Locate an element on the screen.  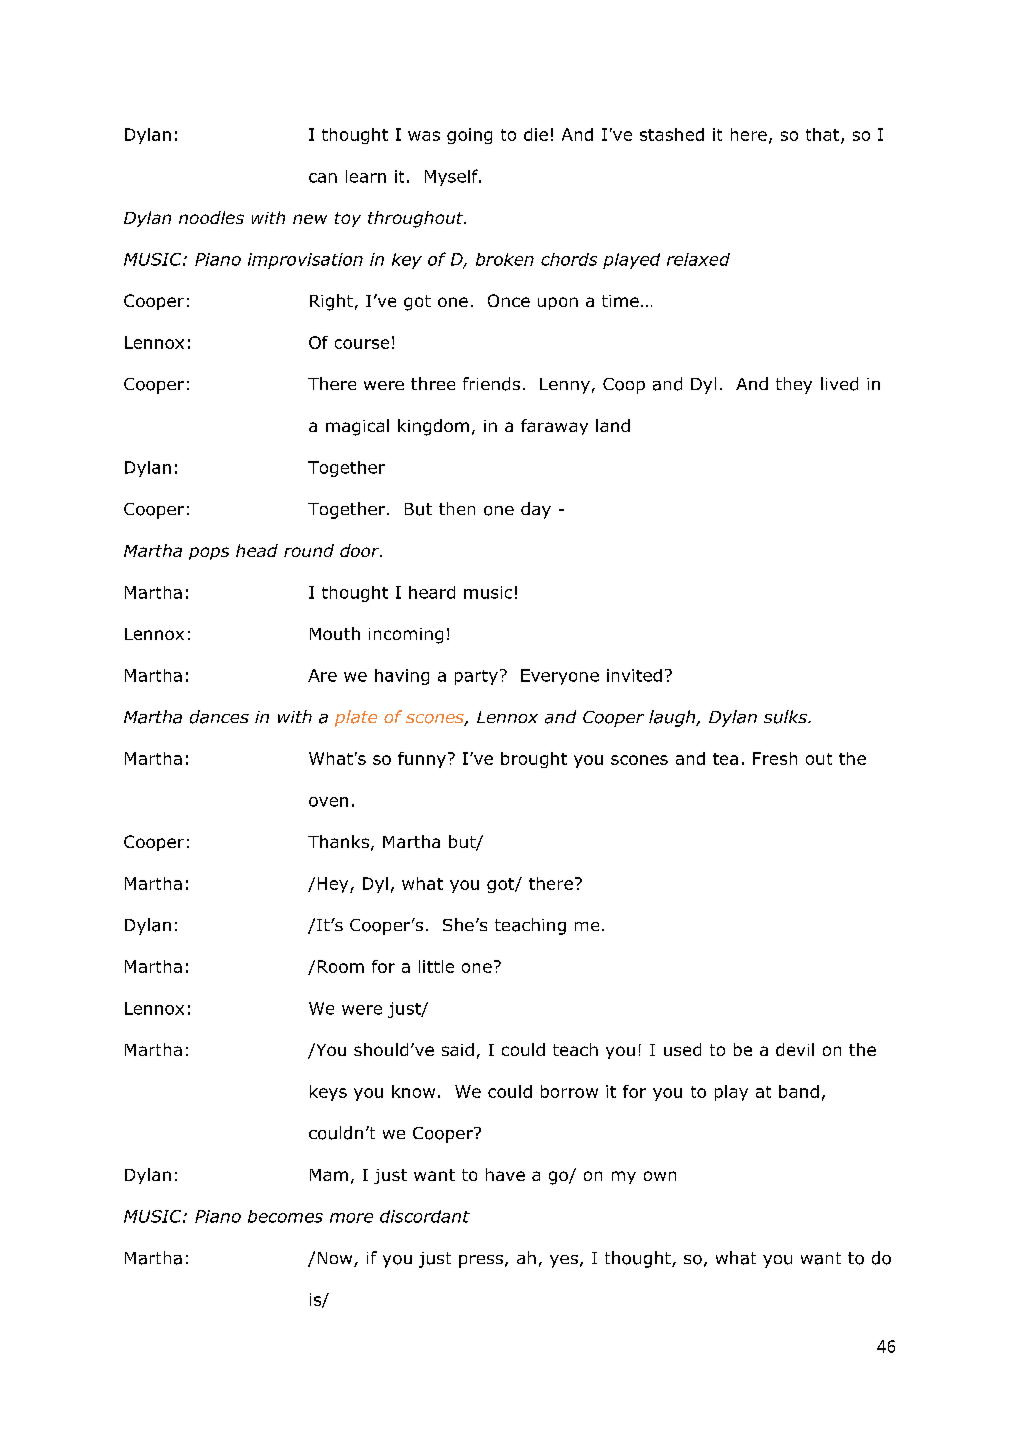
oven is located at coordinates (328, 802).
